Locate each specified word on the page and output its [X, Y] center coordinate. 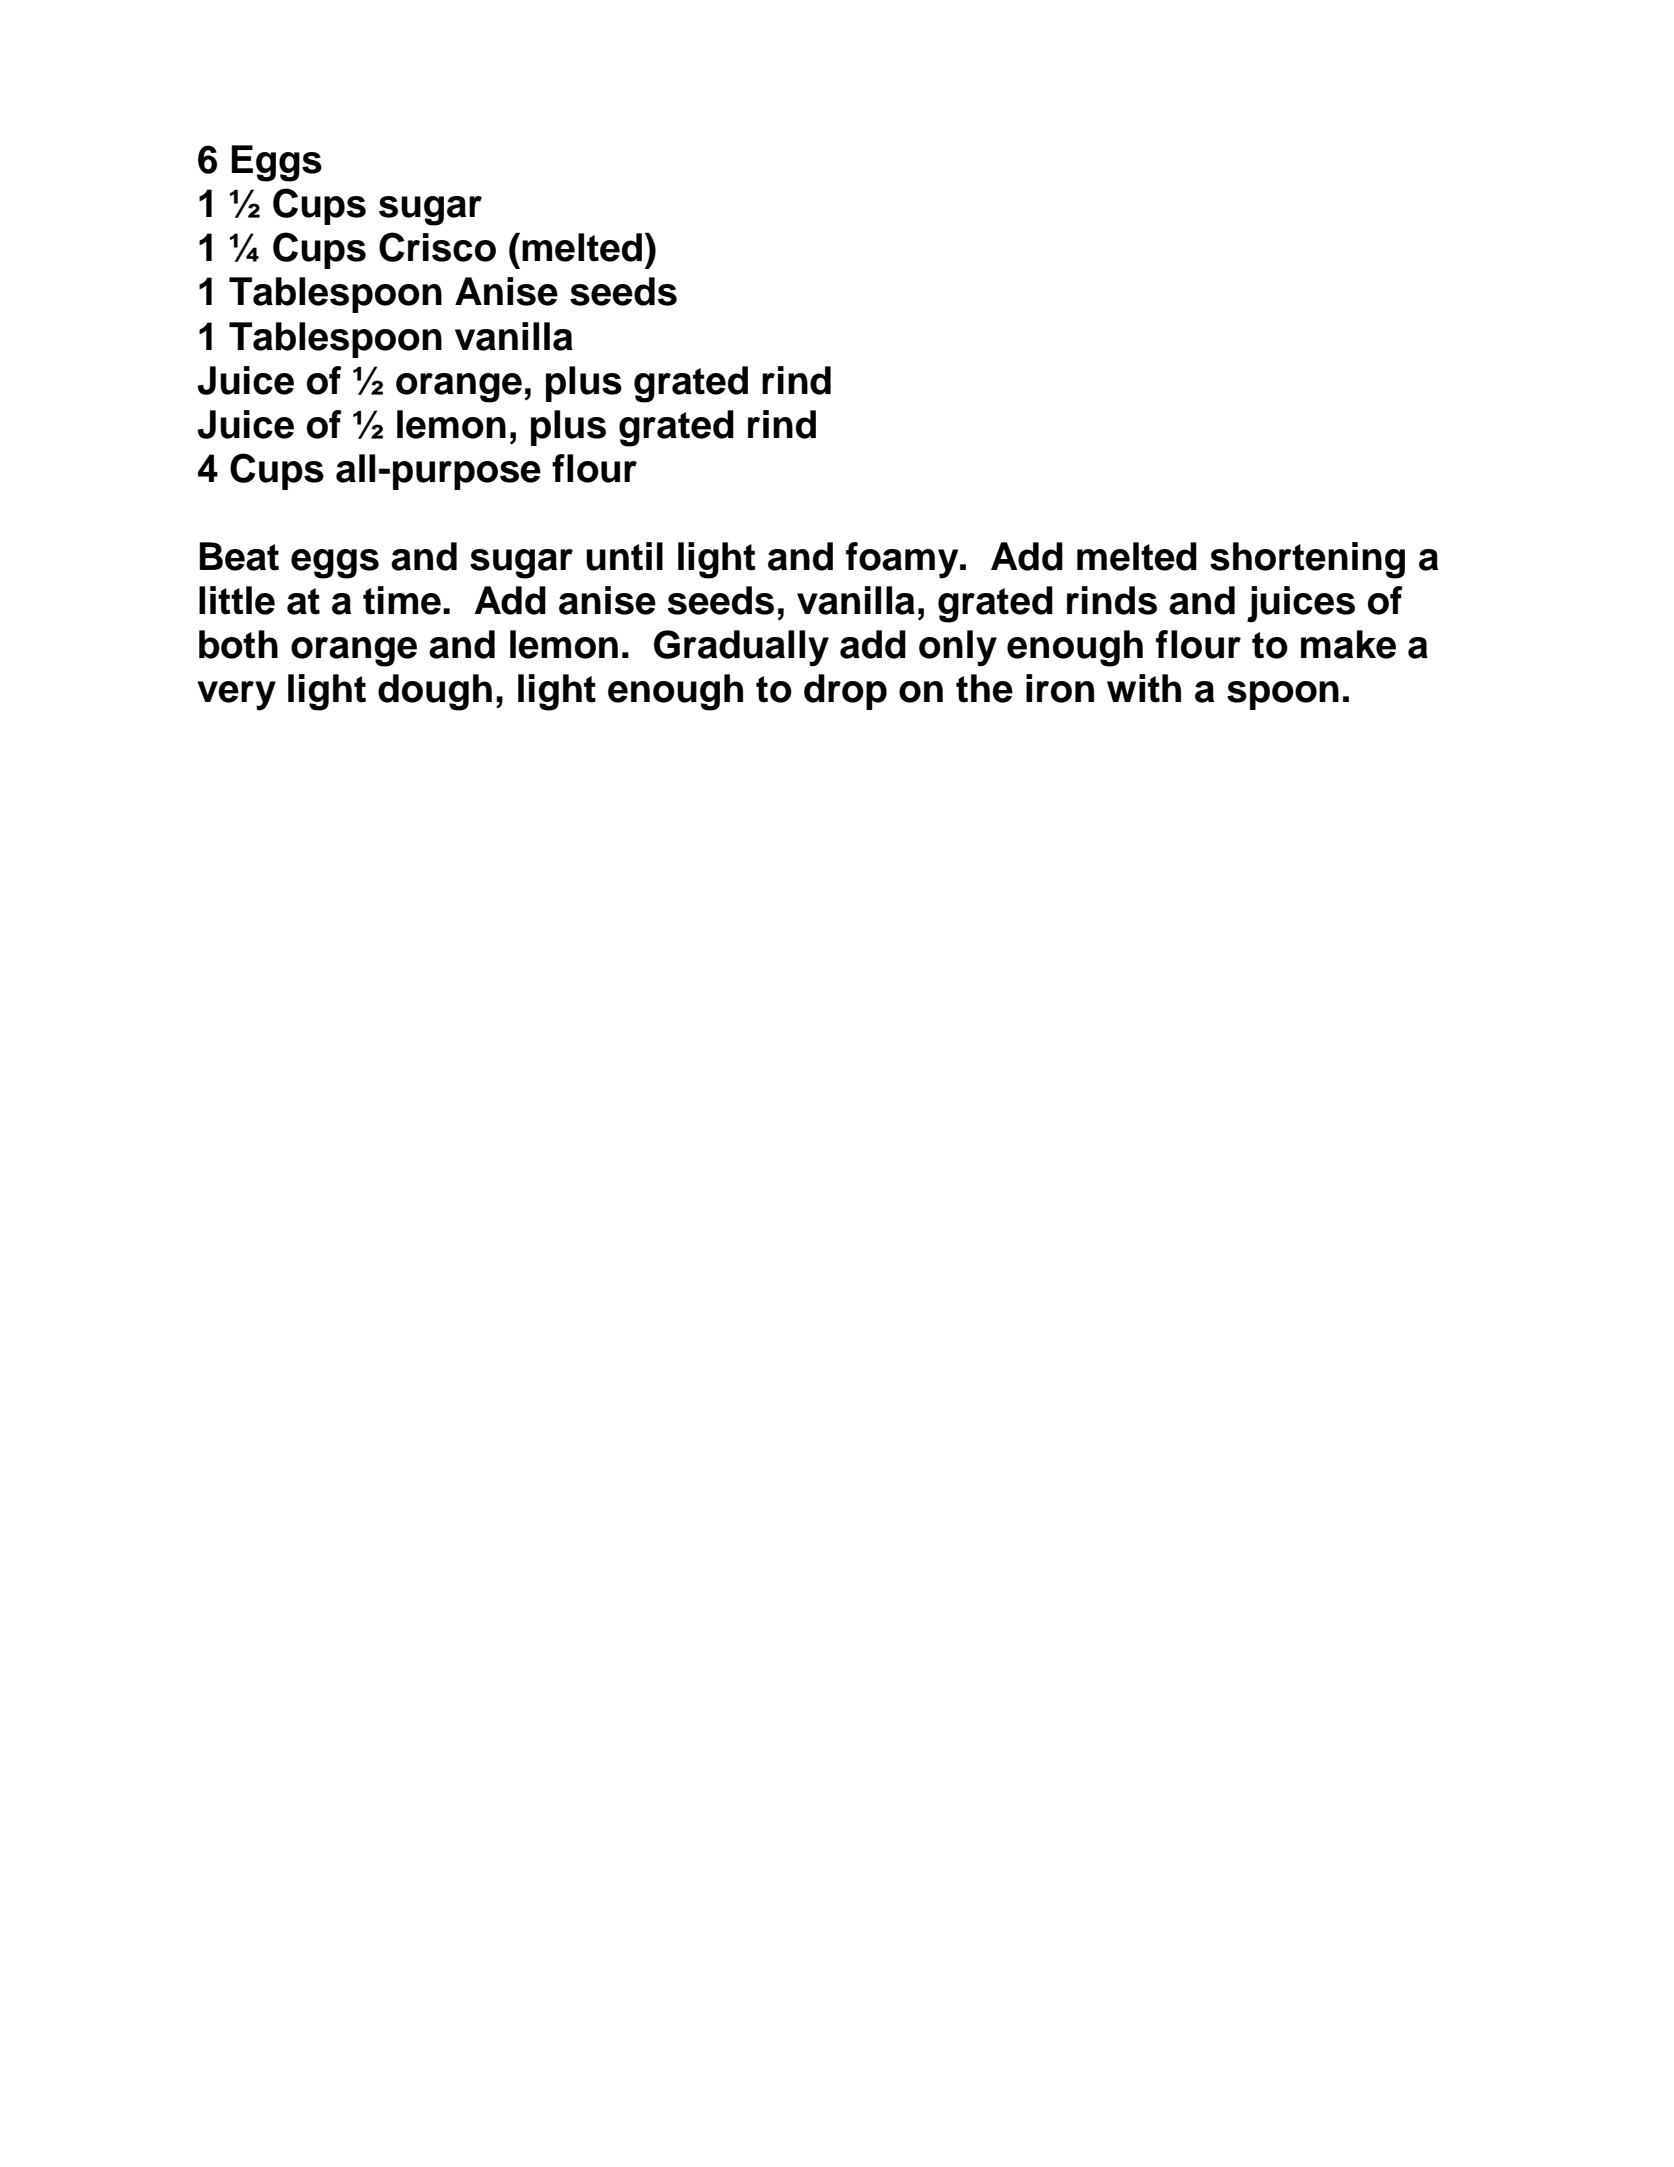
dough [435, 692]
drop [845, 692]
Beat [239, 556]
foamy [903, 560]
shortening [1307, 560]
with [1144, 688]
